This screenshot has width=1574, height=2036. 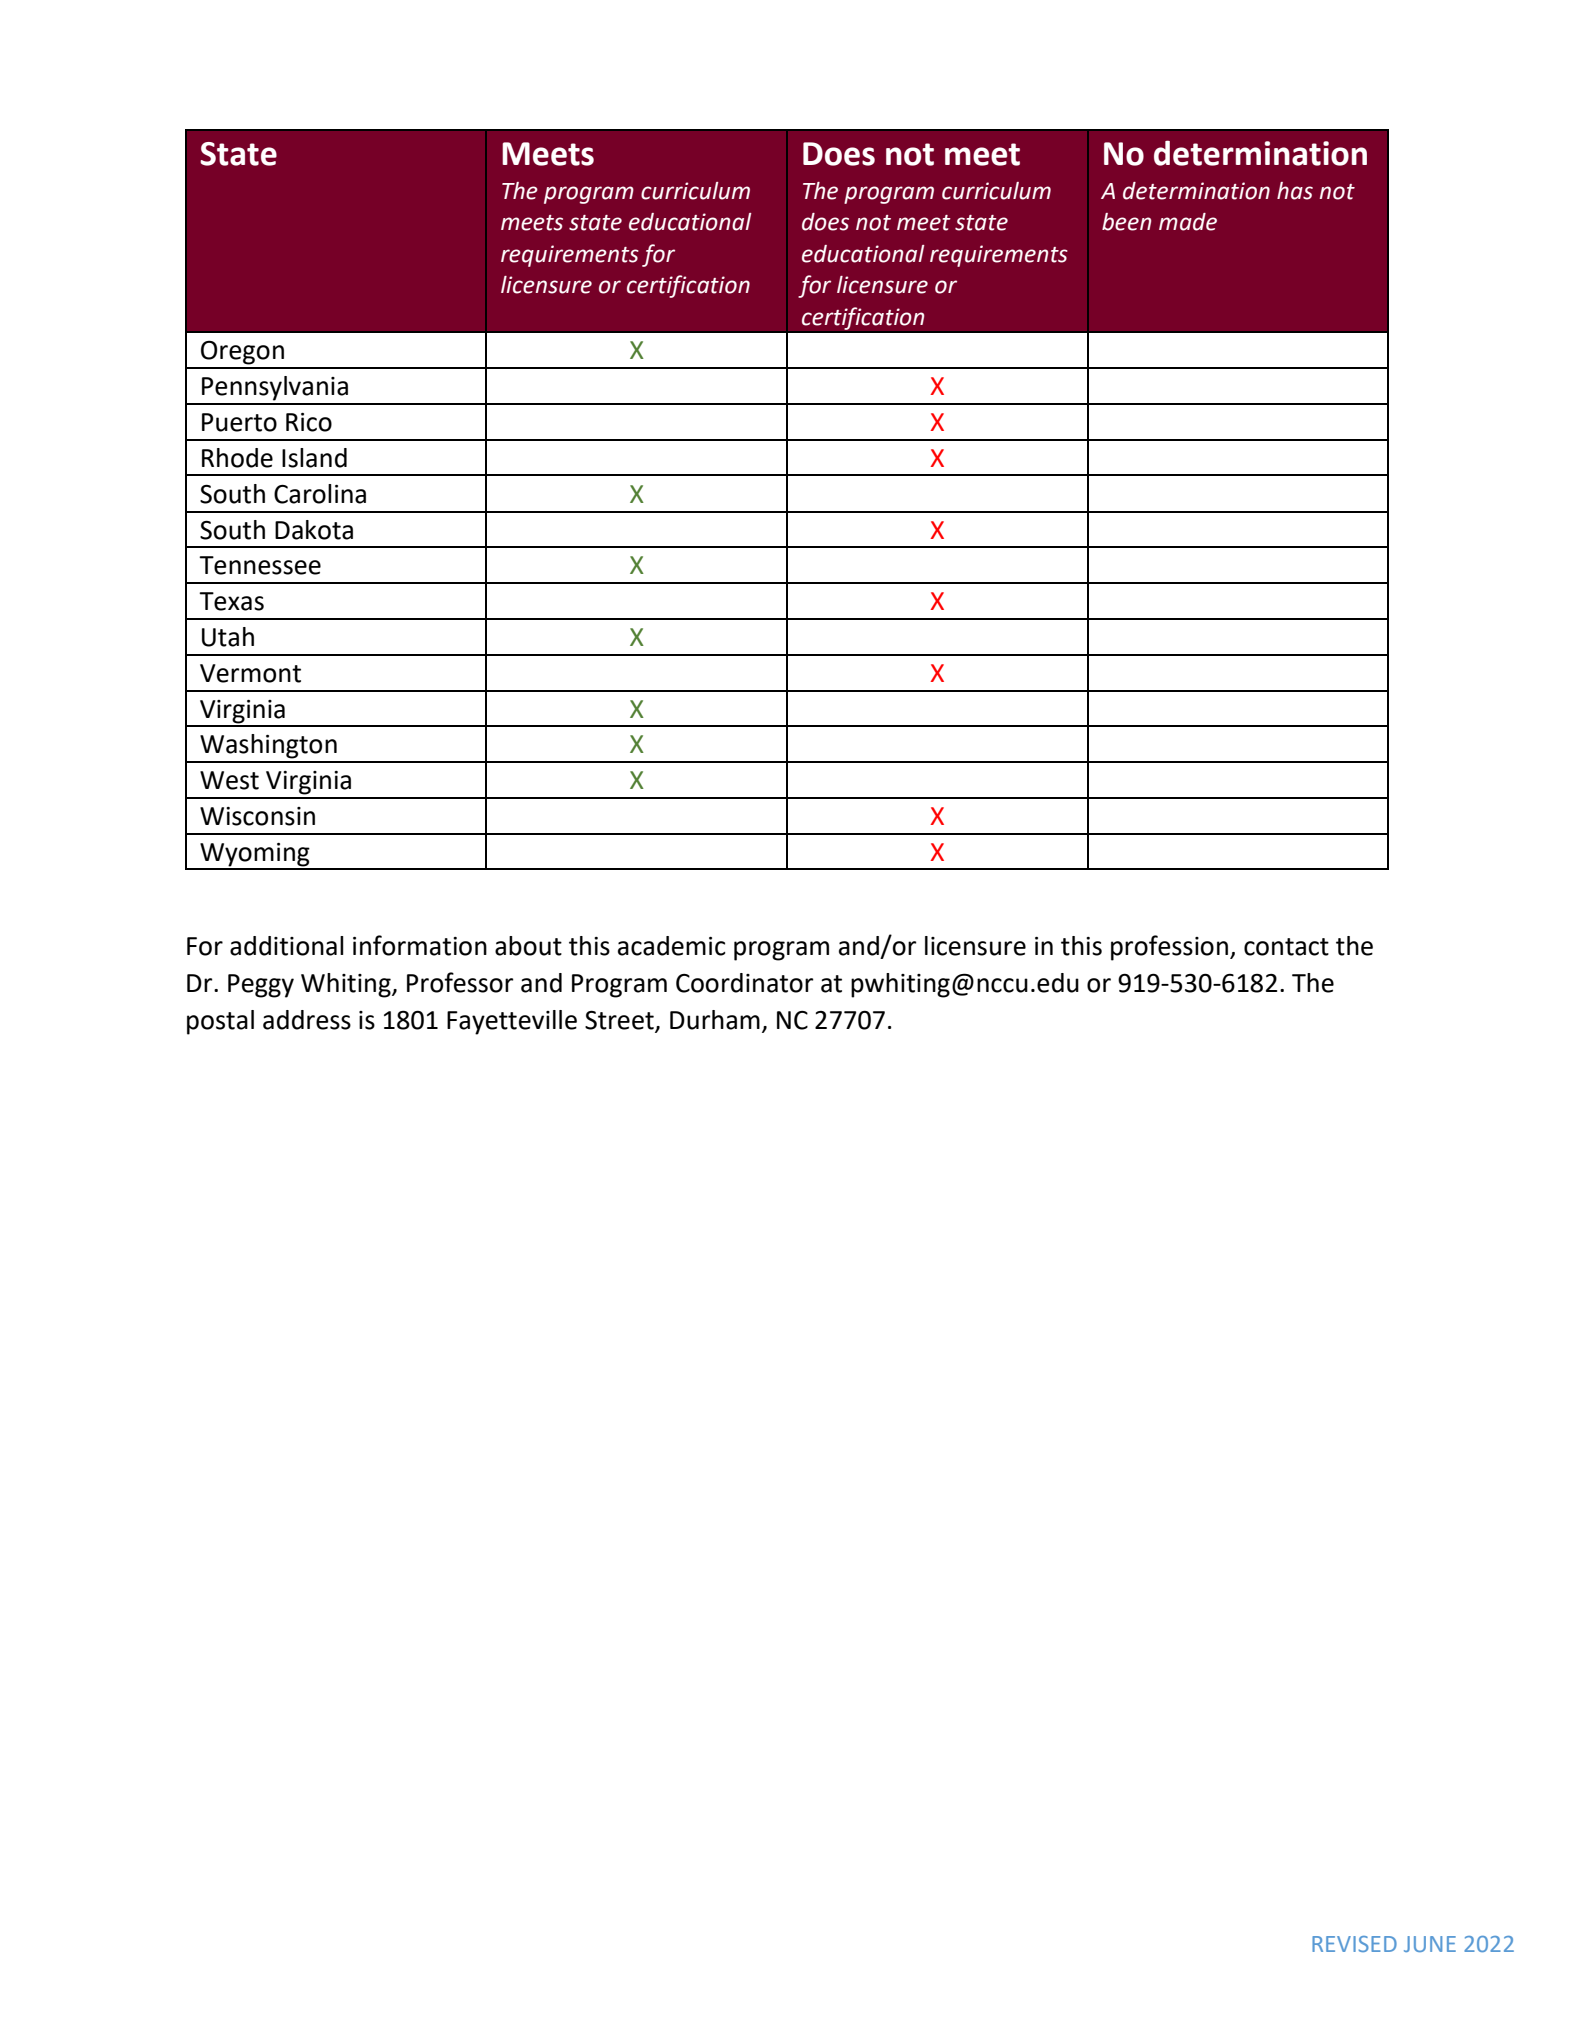 I want to click on been, so click(x=1126, y=222).
